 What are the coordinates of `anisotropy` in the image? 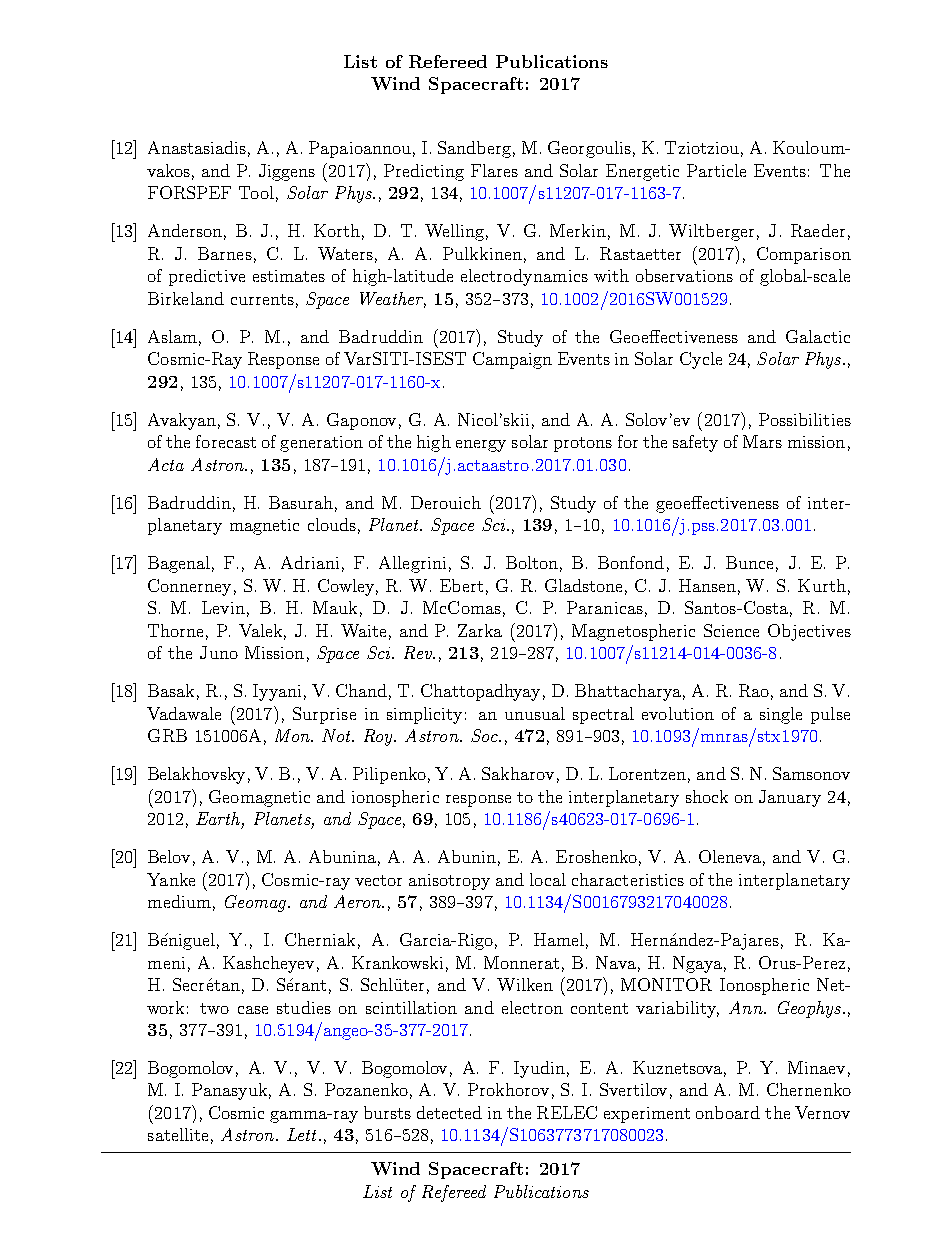 It's located at (449, 882).
